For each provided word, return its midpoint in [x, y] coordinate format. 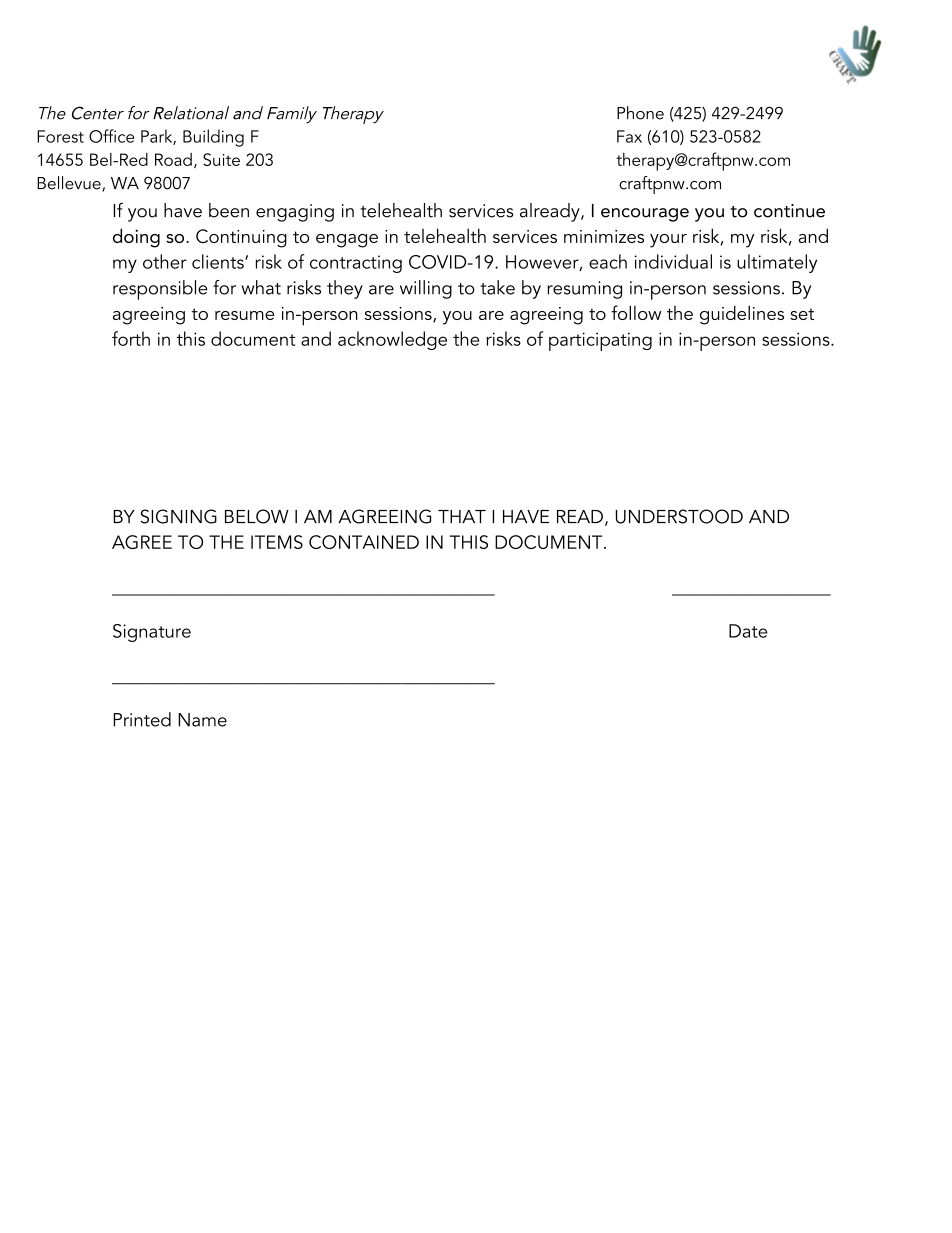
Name [202, 720]
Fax [629, 136]
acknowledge [392, 340]
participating [600, 341]
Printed [142, 719]
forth [131, 338]
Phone [640, 113]
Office [111, 136]
